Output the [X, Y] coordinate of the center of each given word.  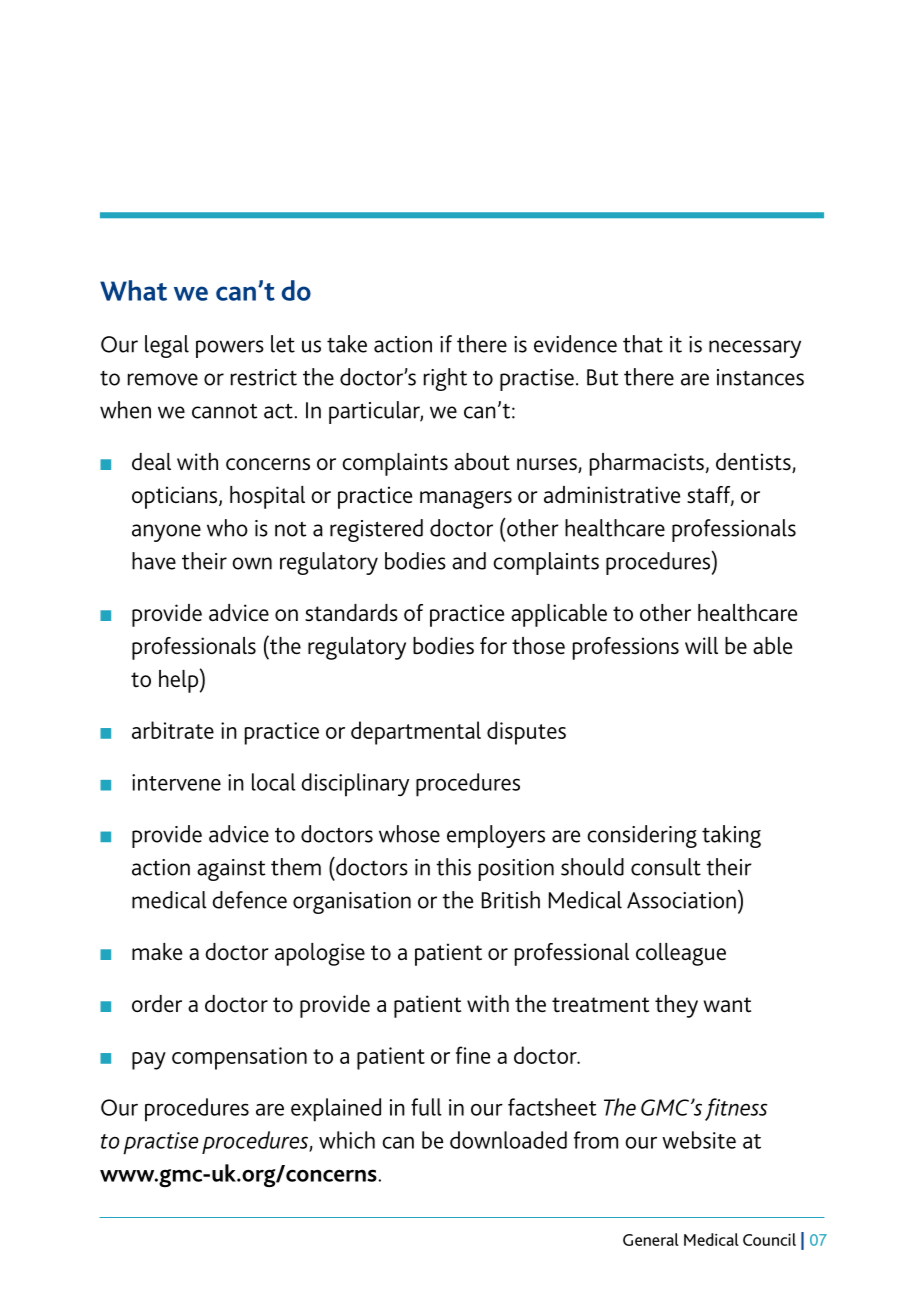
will [701, 645]
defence [249, 900]
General [651, 1239]
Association [681, 900]
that [643, 344]
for [493, 645]
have [154, 561]
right [445, 379]
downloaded [508, 1140]
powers [230, 349]
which [347, 1140]
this [453, 867]
